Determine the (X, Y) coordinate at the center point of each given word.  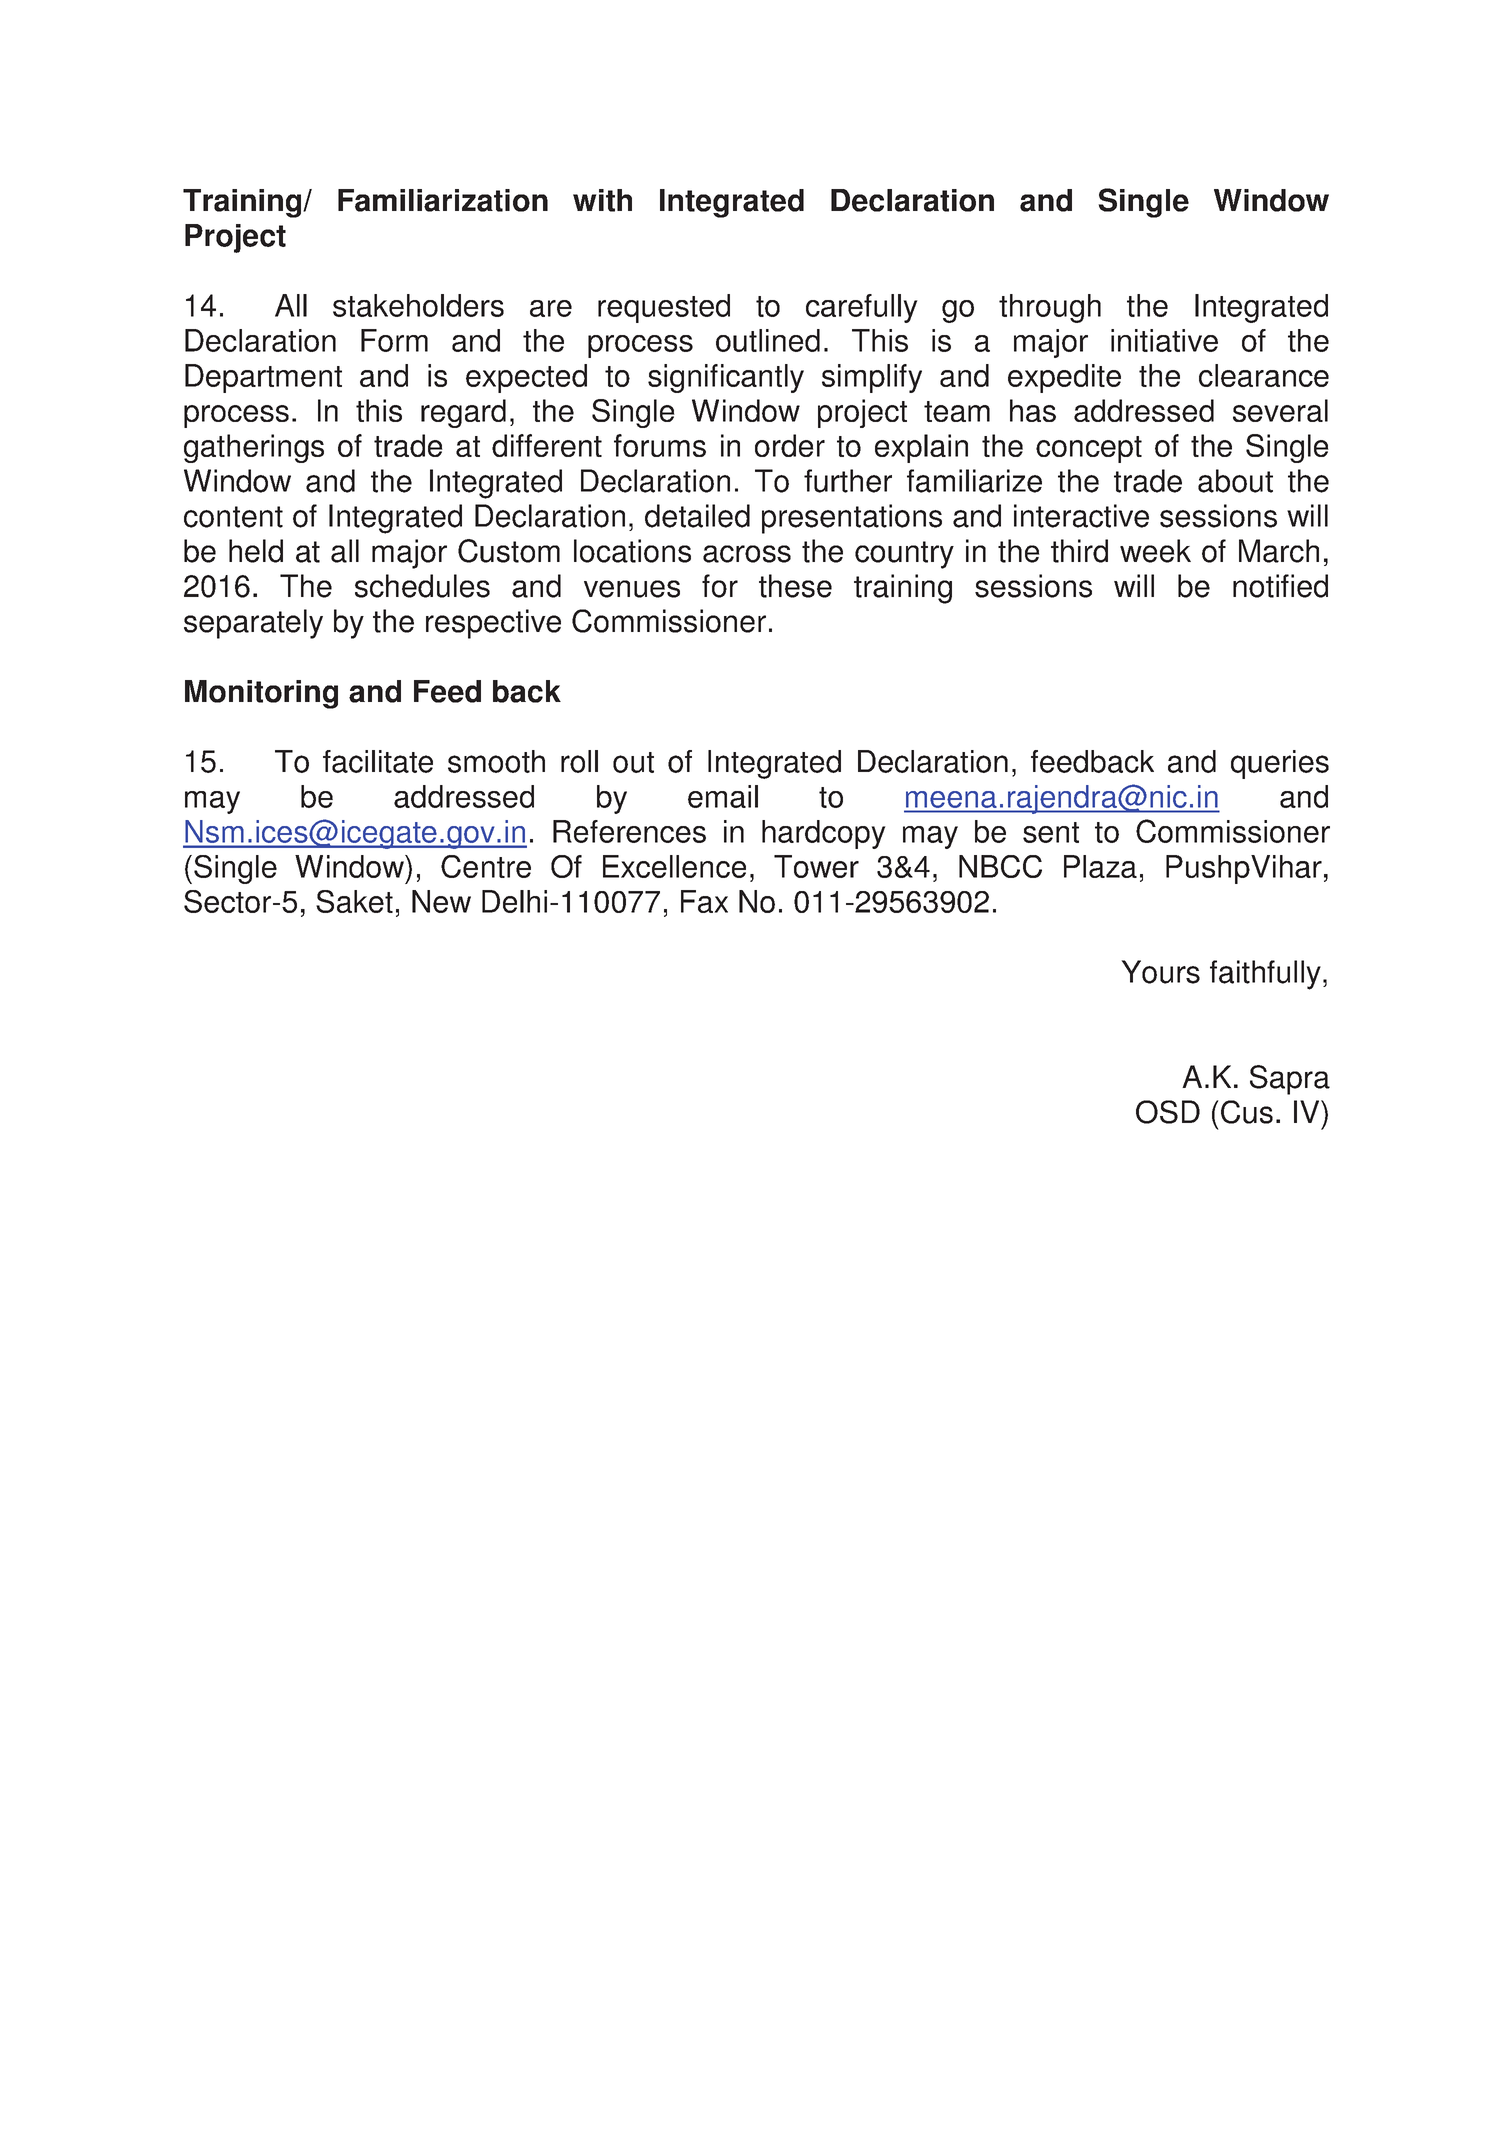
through (1050, 308)
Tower (816, 866)
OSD (1168, 1112)
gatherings (254, 448)
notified (1280, 586)
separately (253, 624)
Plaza (1100, 866)
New (441, 901)
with (602, 200)
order (790, 445)
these (795, 586)
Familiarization (443, 200)
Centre (486, 866)
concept (1089, 449)
